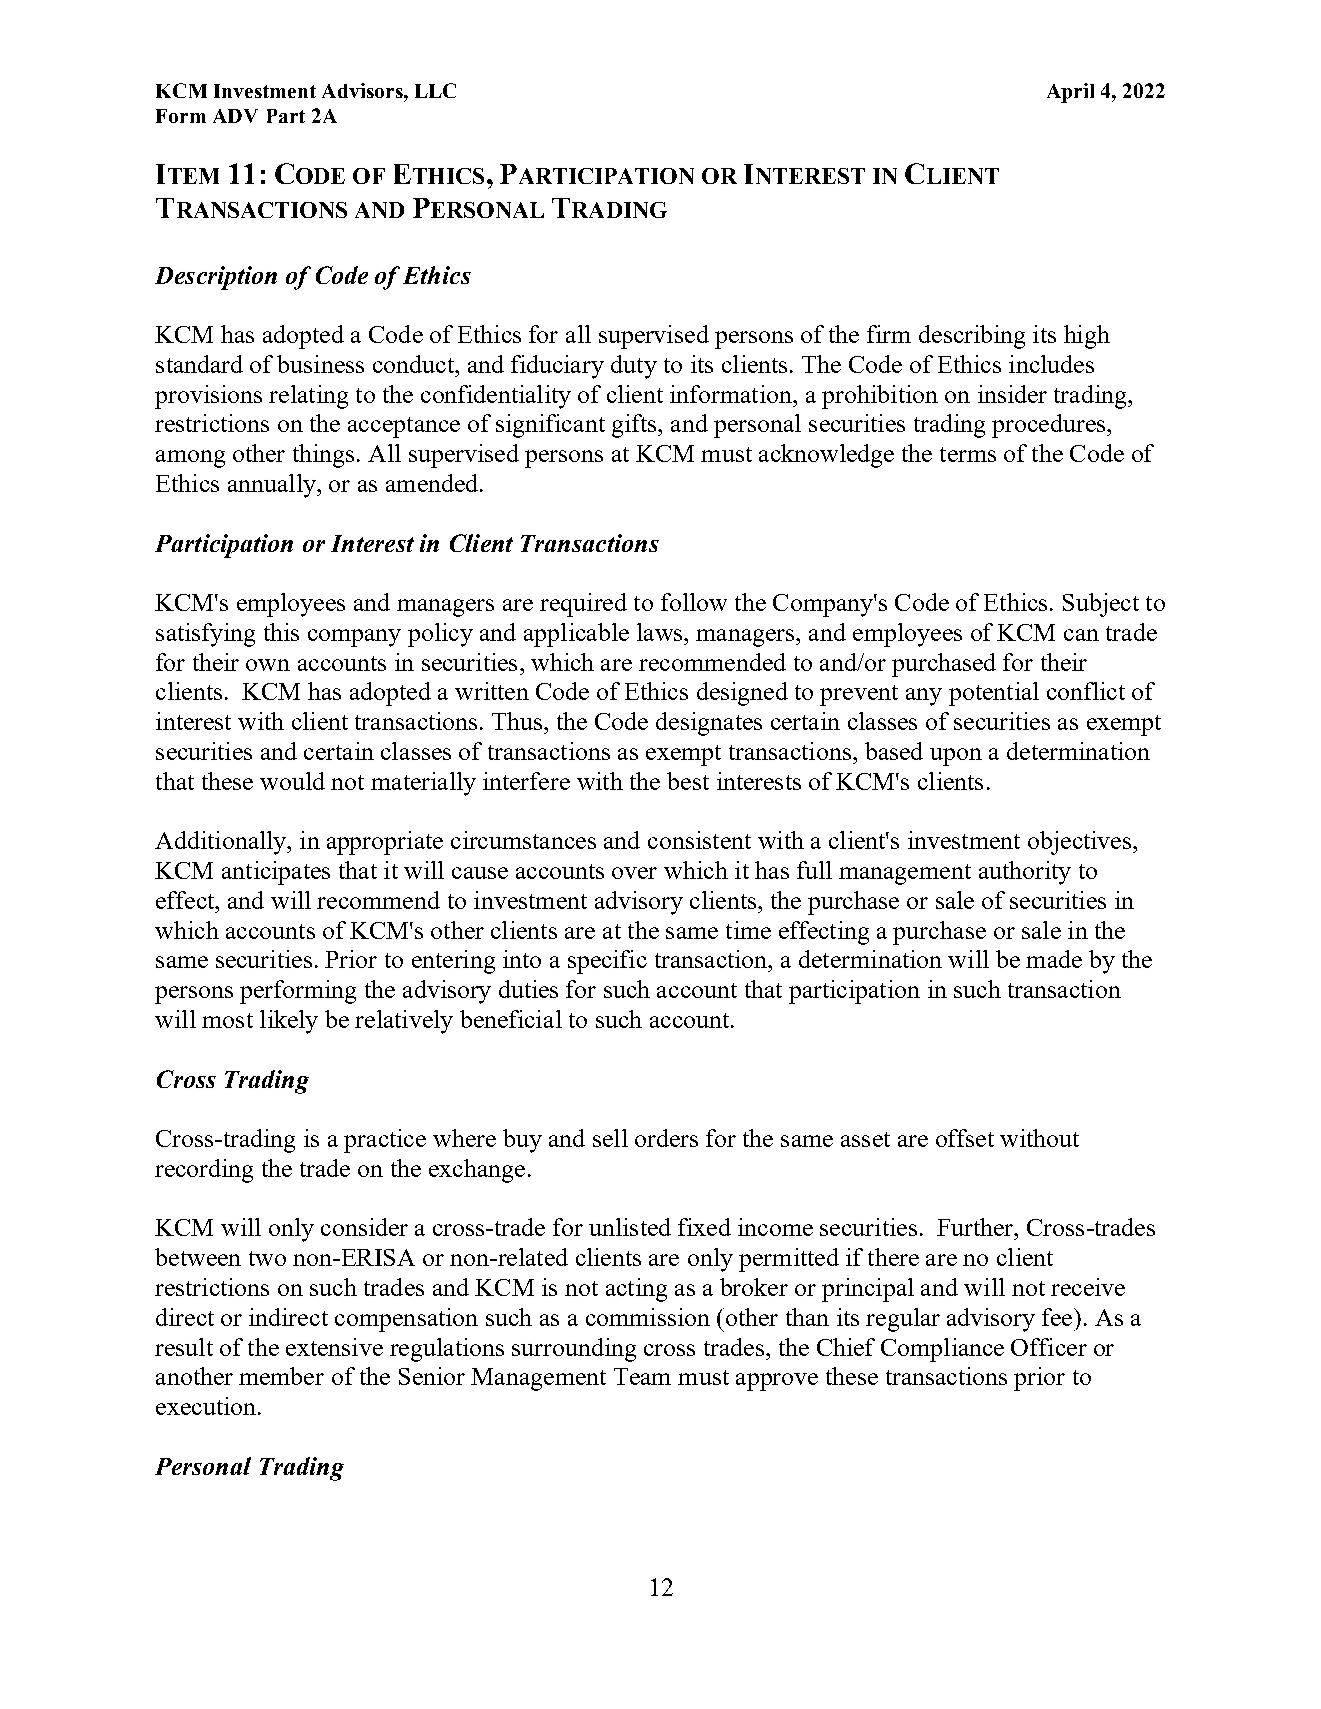 The image size is (1321, 1709). Describe the element at coordinates (363, 90) in the page. I see `Advisors` at that location.
